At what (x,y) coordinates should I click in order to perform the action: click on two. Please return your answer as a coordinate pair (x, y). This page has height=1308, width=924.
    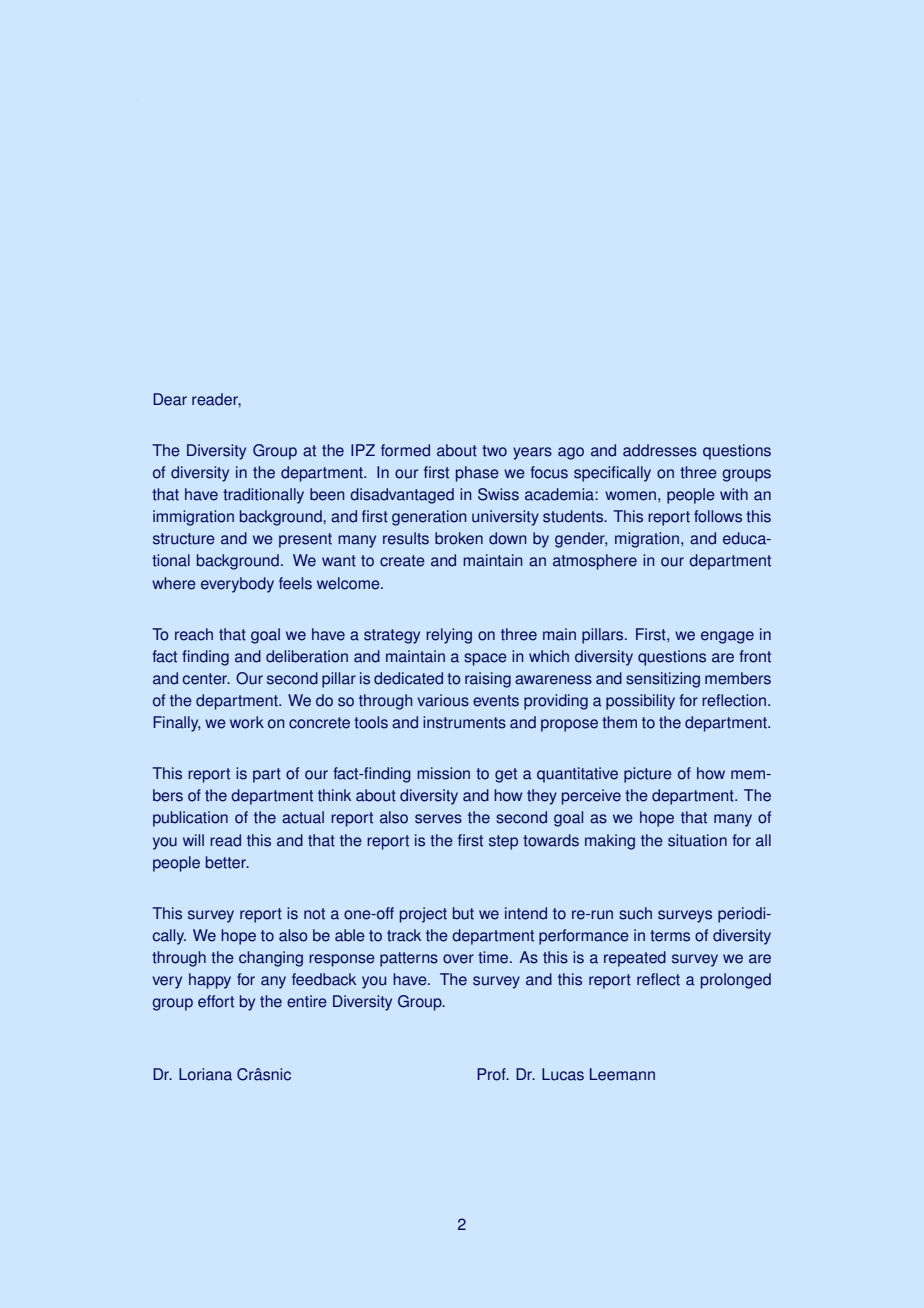
    Looking at the image, I should click on (494, 451).
